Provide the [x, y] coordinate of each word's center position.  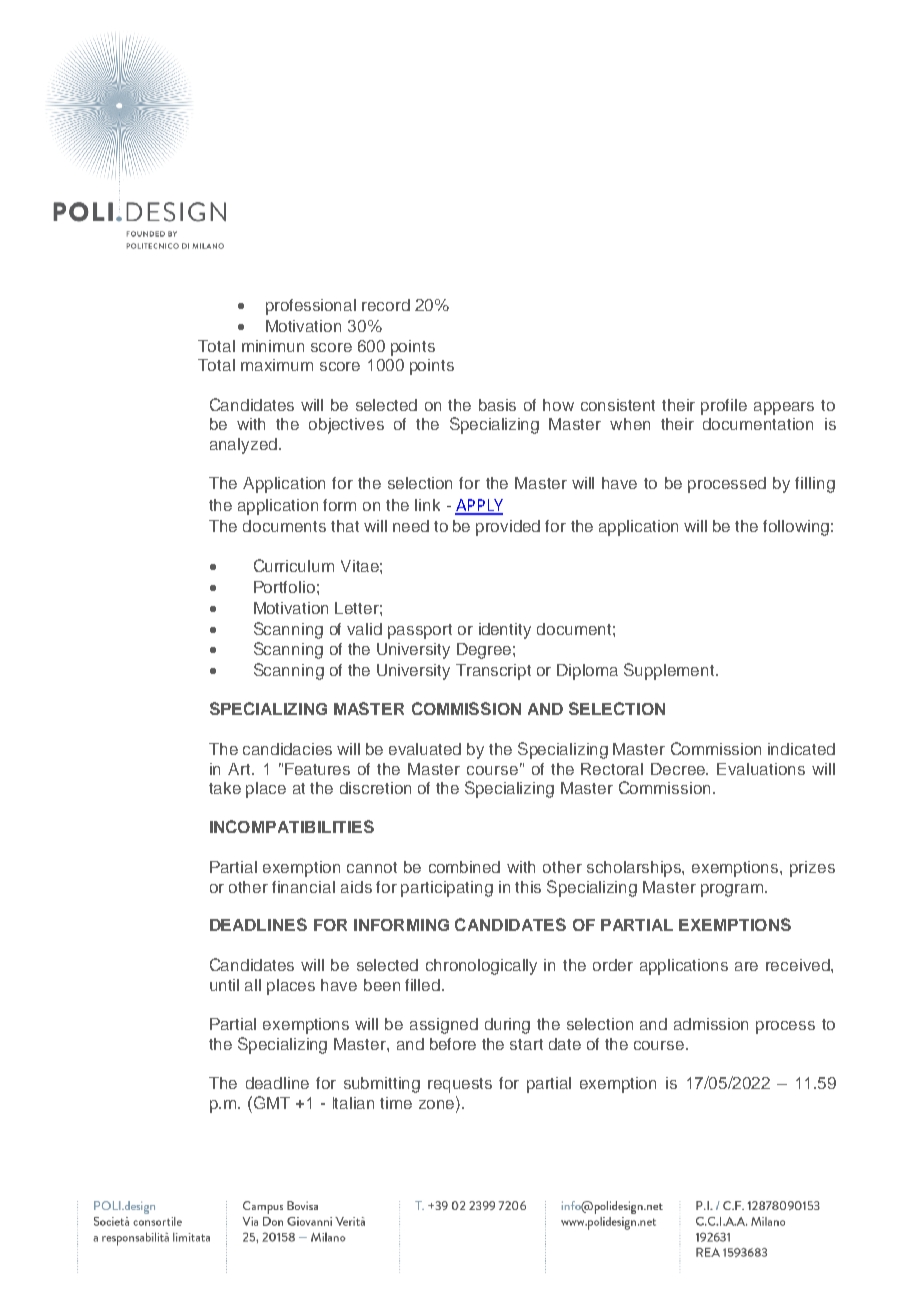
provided [508, 528]
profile [724, 407]
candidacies [287, 749]
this [528, 887]
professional [311, 307]
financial [303, 887]
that [345, 526]
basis [497, 405]
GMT [270, 1102]
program [732, 890]
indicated [801, 749]
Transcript [493, 672]
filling [815, 485]
